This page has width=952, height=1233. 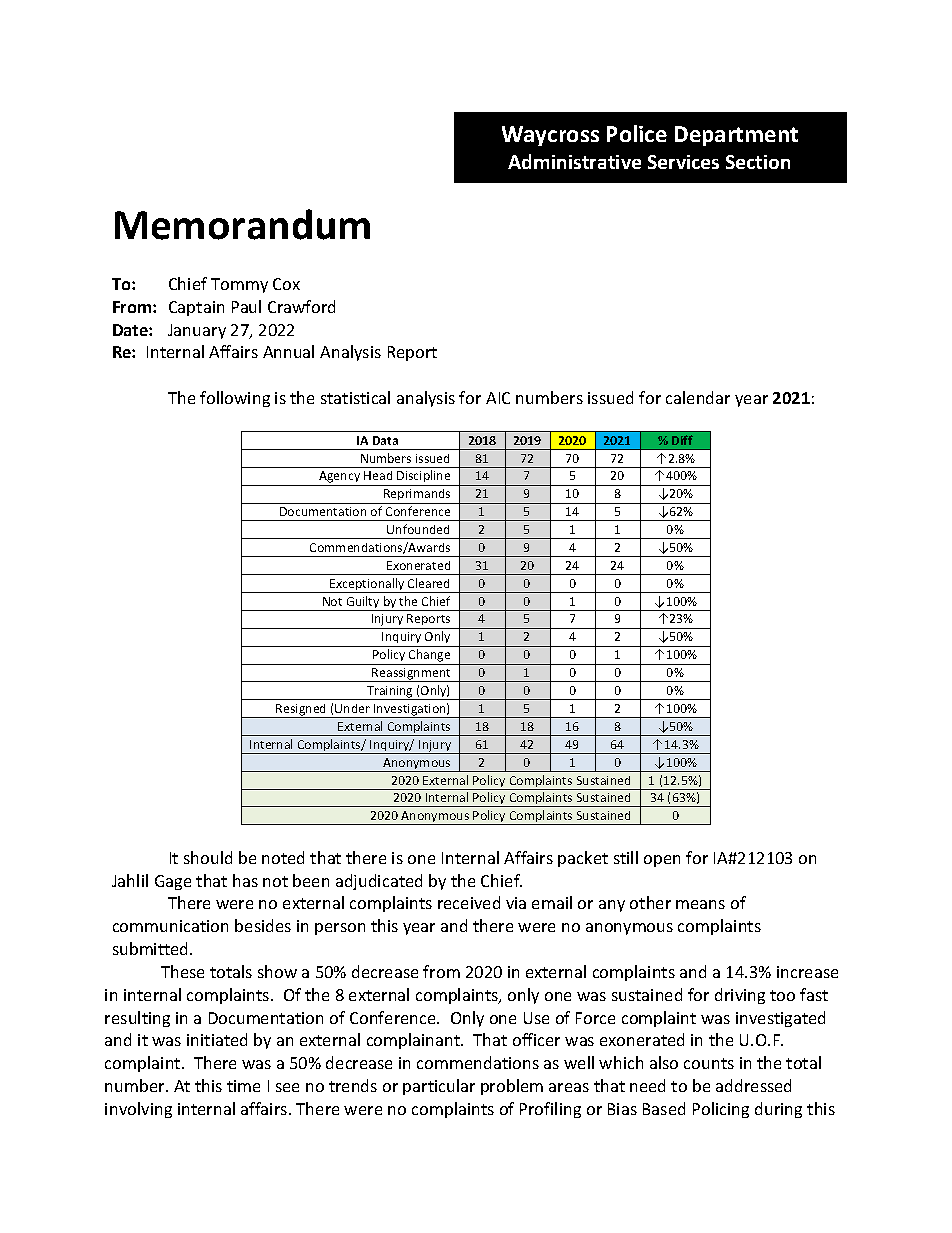 I want to click on Guilty, so click(x=363, y=603).
